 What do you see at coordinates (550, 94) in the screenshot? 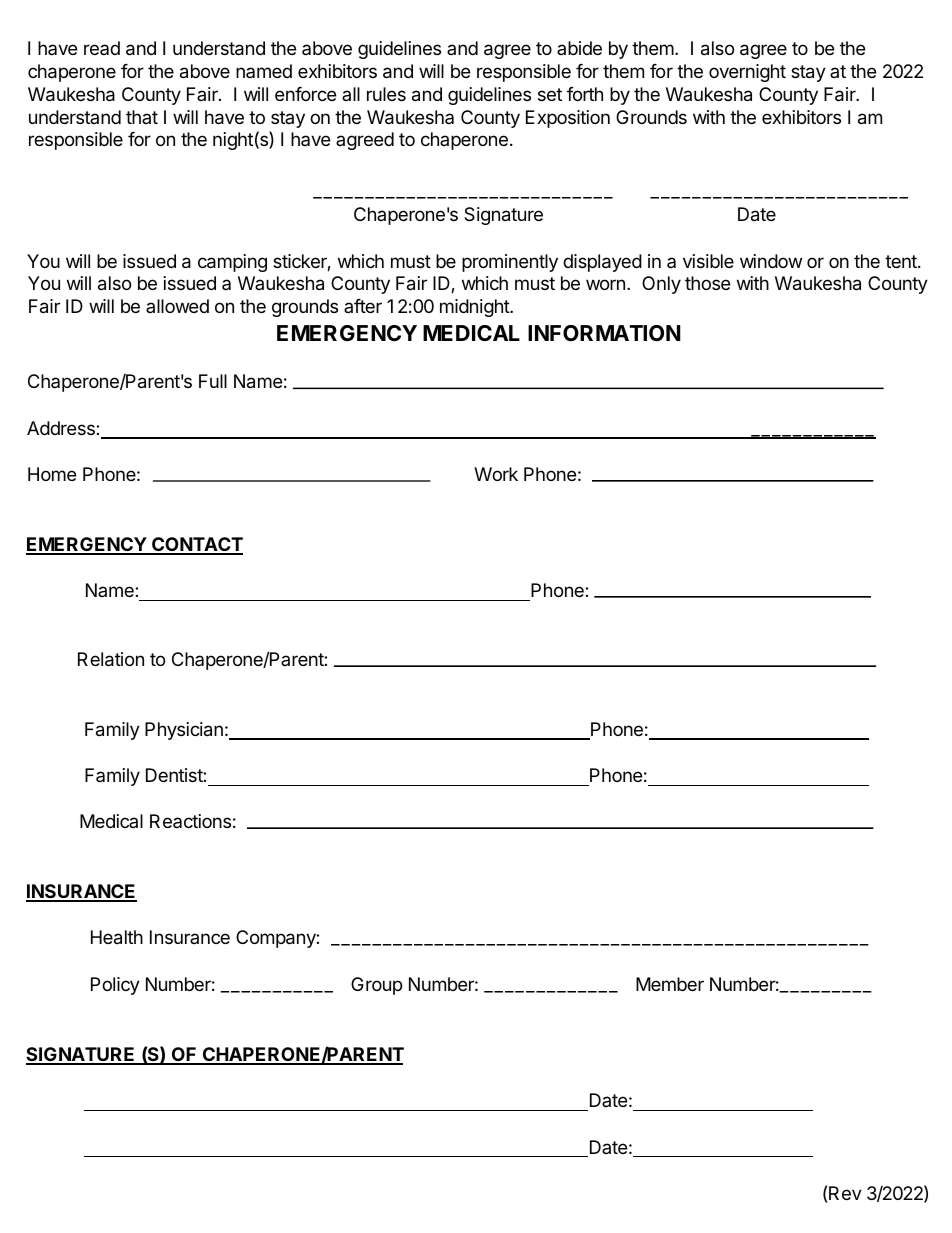
I see `set` at bounding box center [550, 94].
